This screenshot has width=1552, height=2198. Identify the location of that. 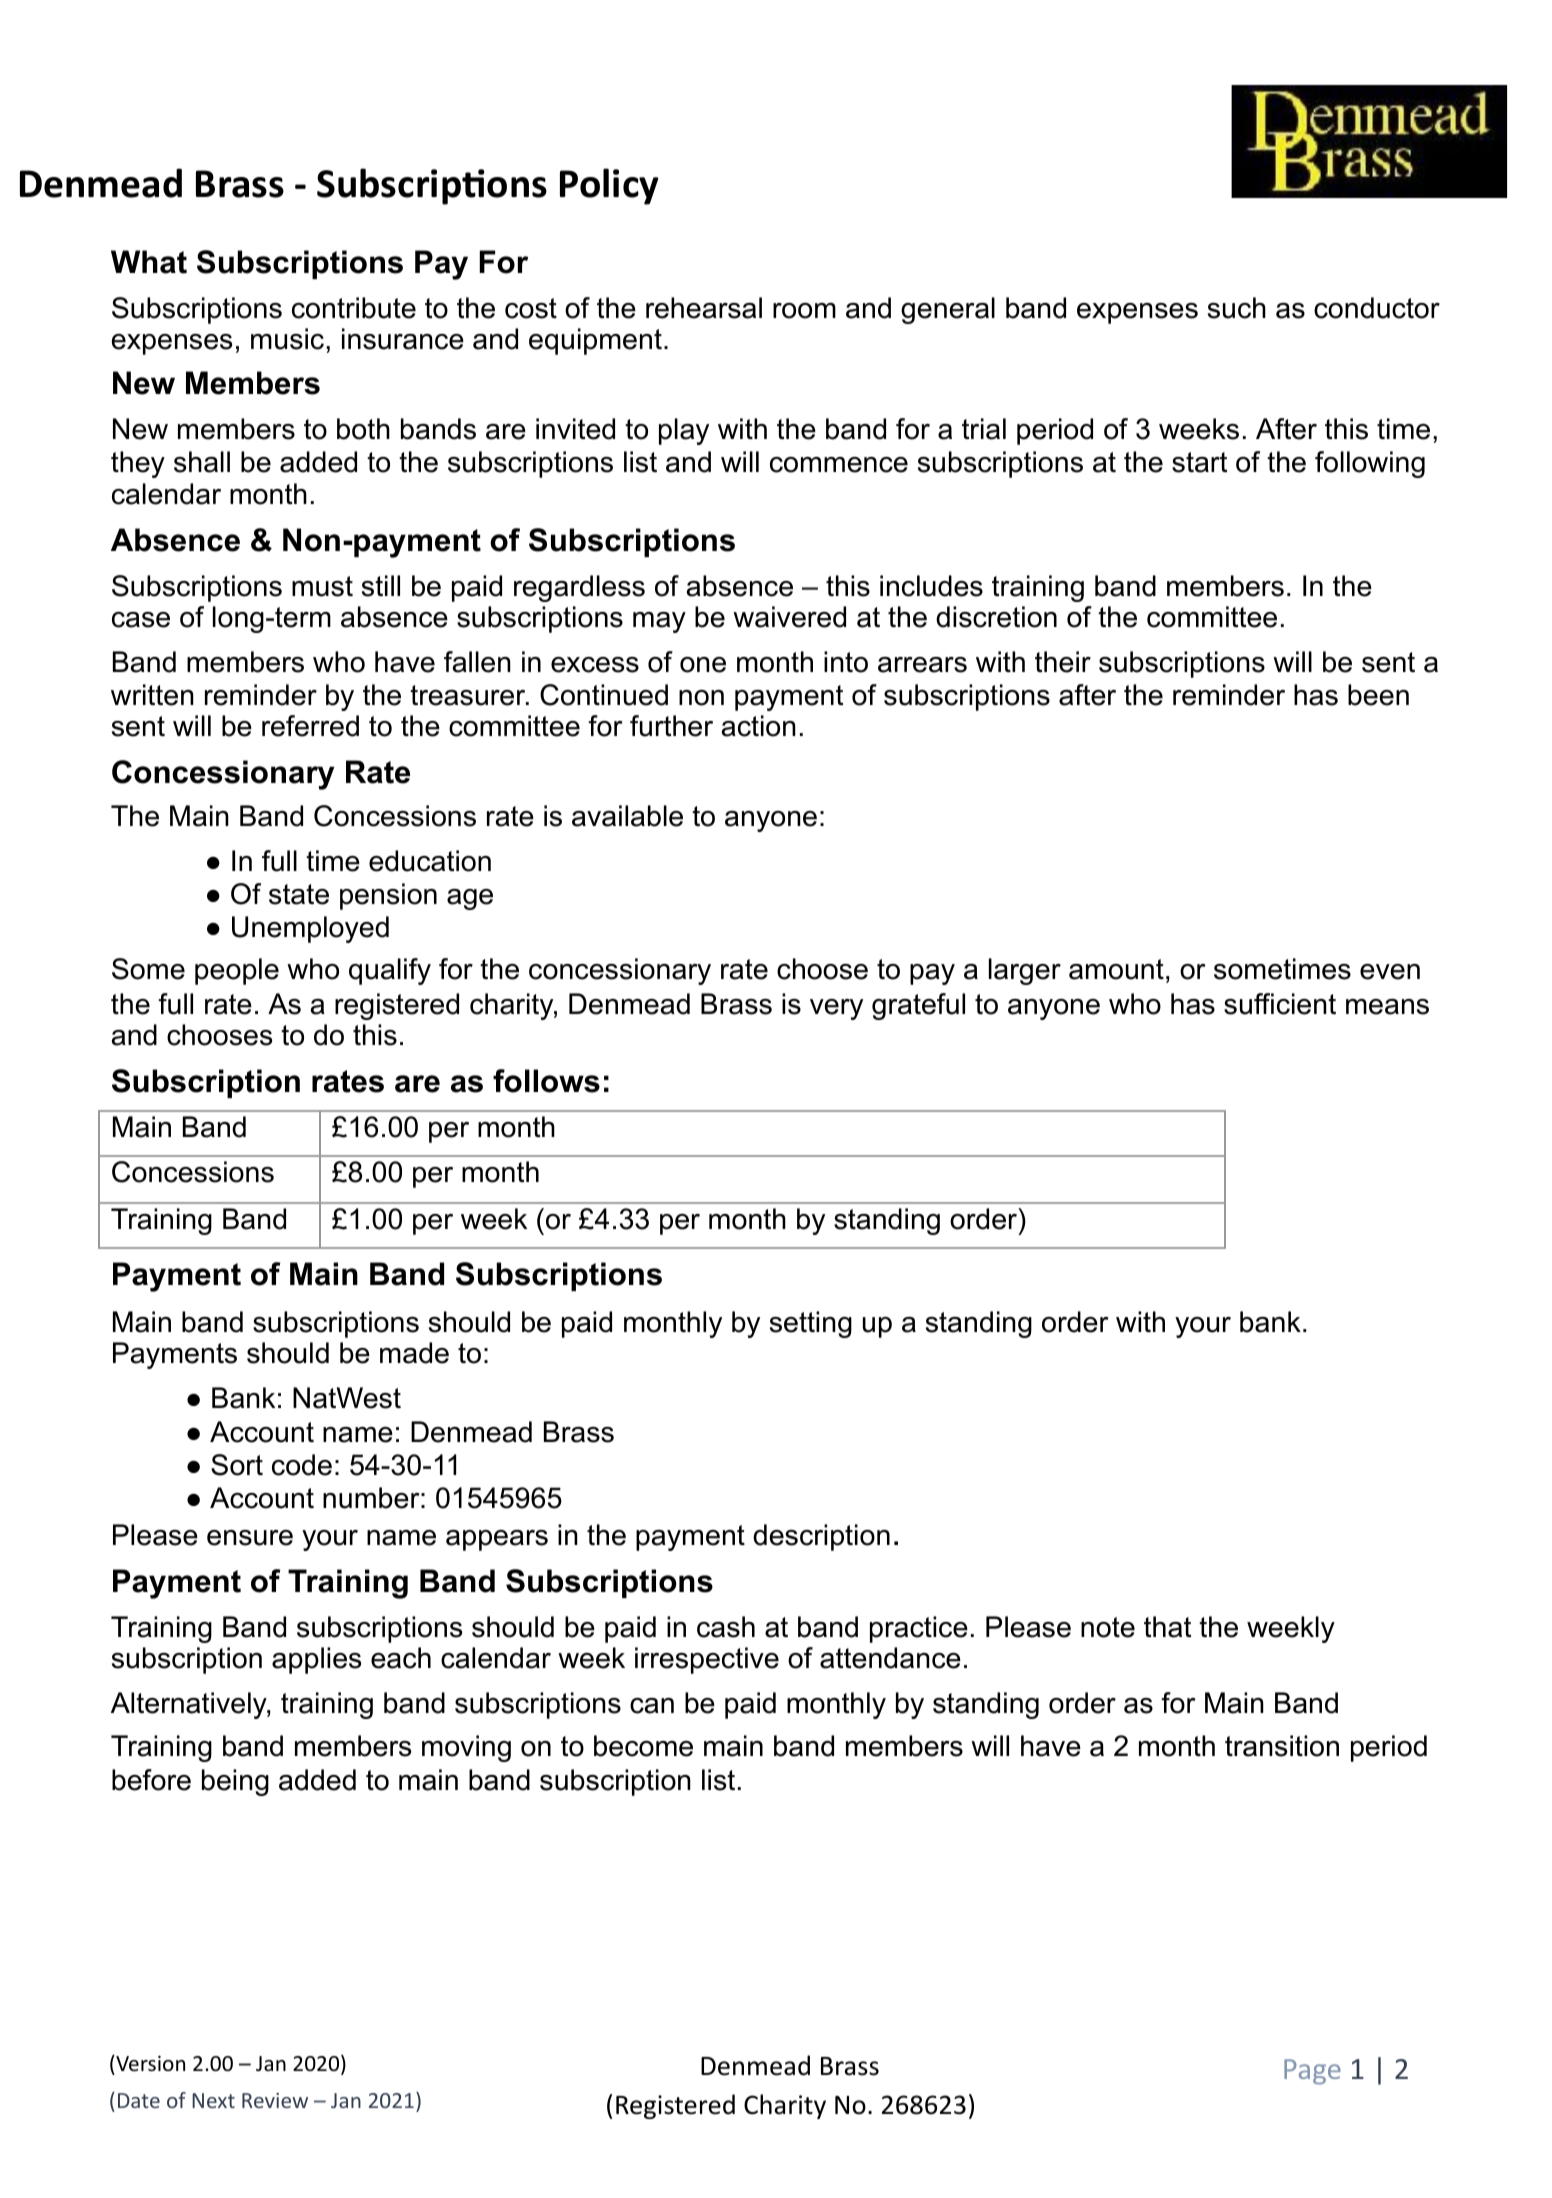
(1167, 1627).
